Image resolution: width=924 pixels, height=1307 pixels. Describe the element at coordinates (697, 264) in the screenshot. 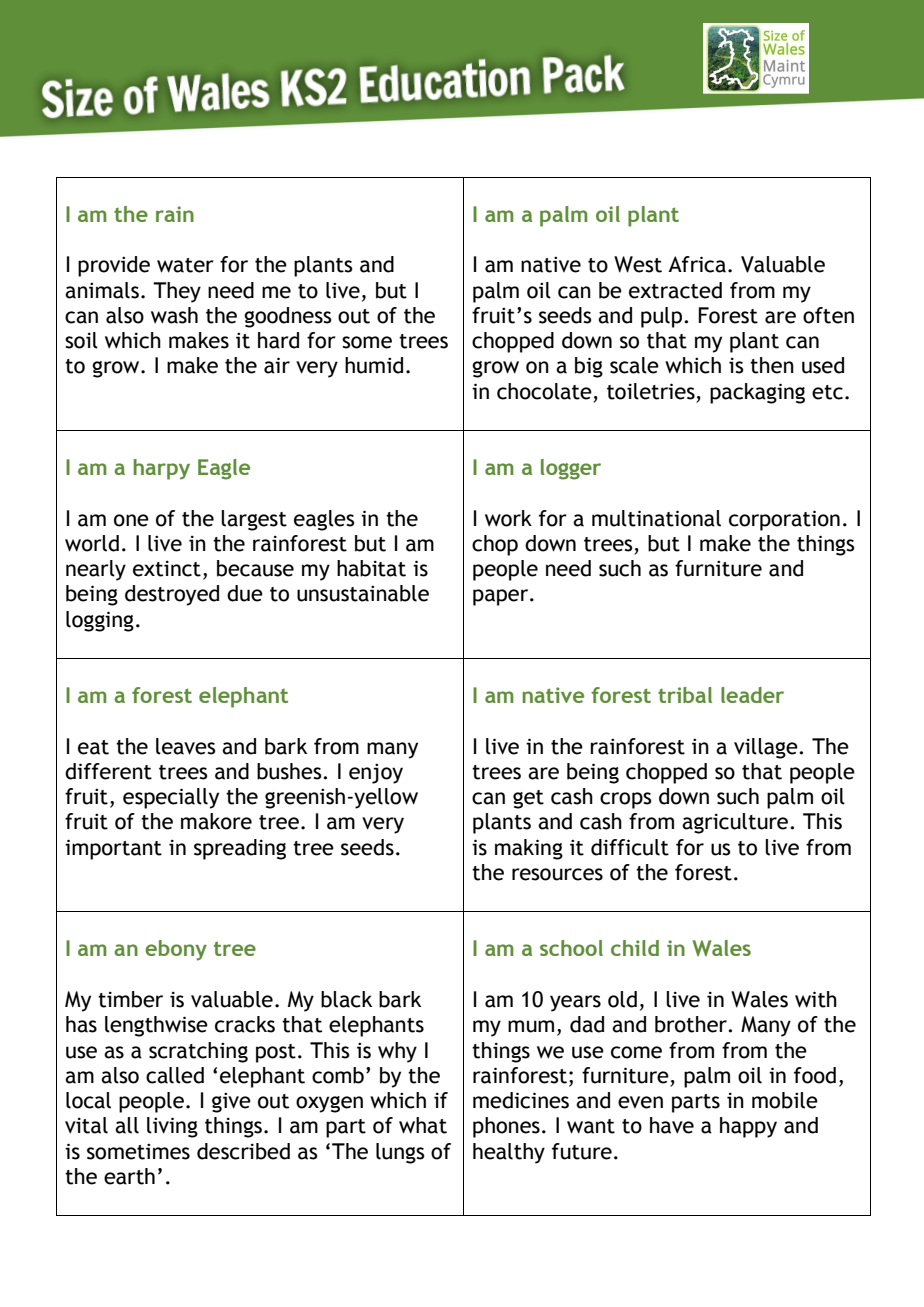

I see `Africa` at that location.
